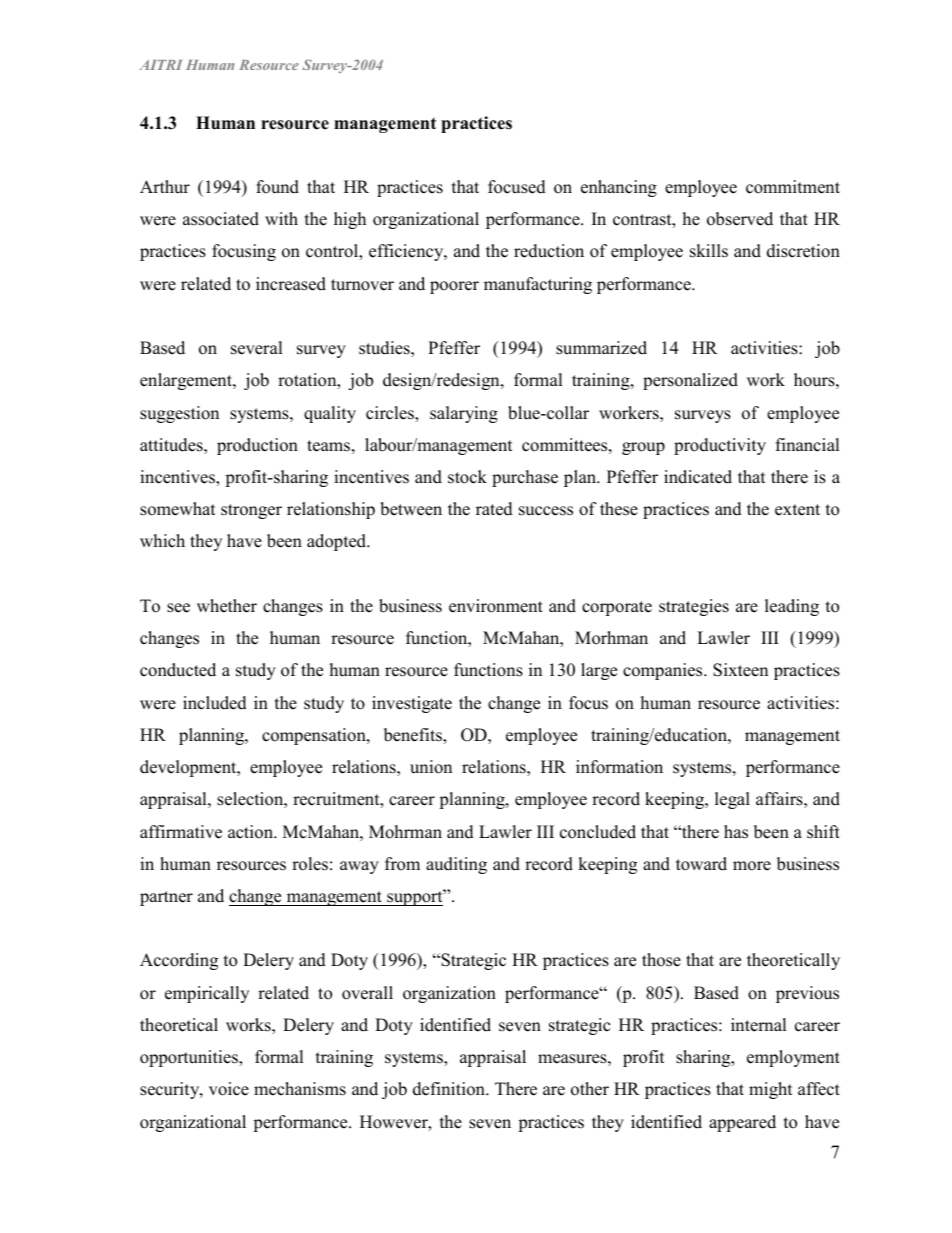  I want to click on production, so click(257, 446).
